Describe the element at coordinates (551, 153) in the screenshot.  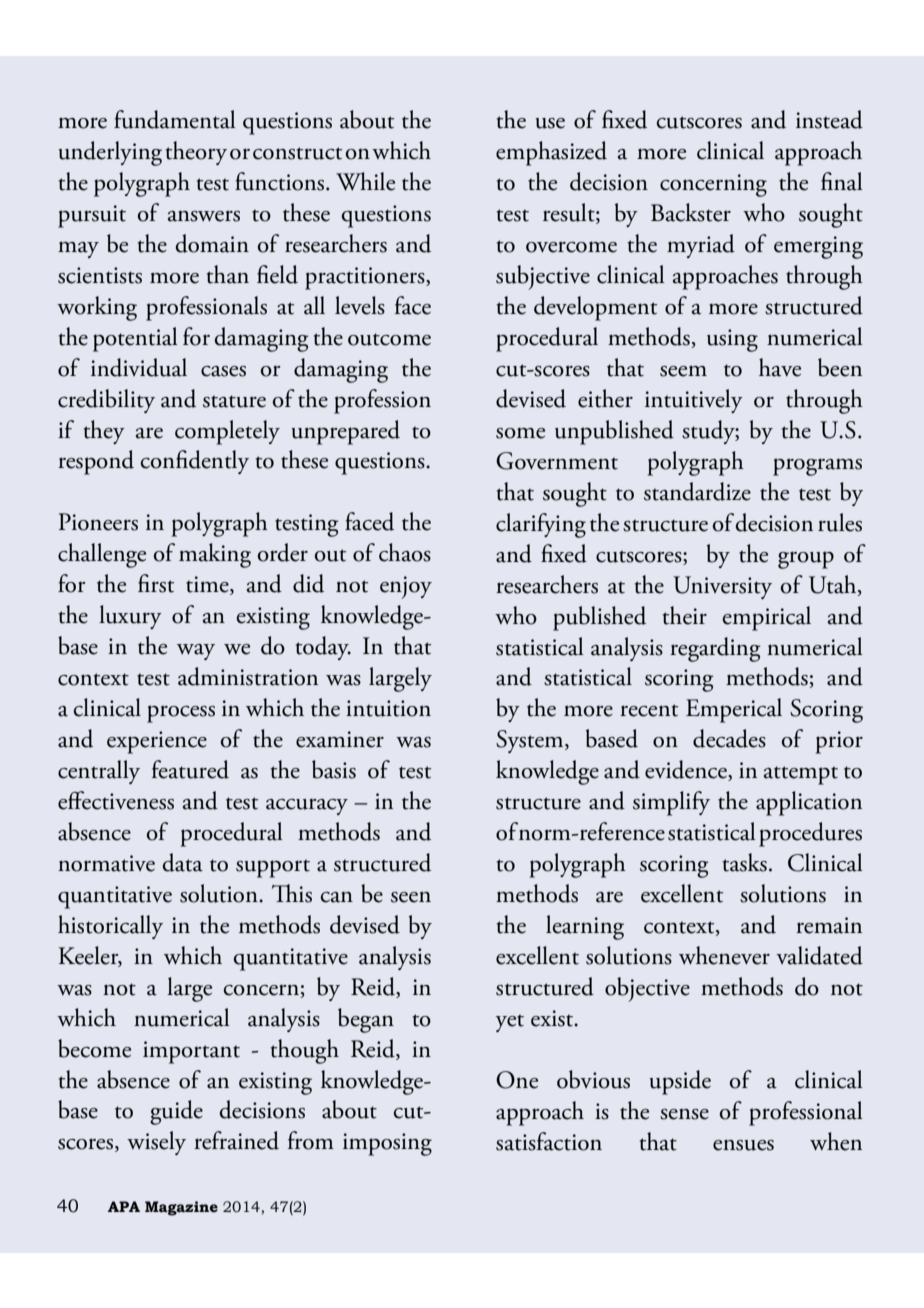
I see `emphasized` at that location.
